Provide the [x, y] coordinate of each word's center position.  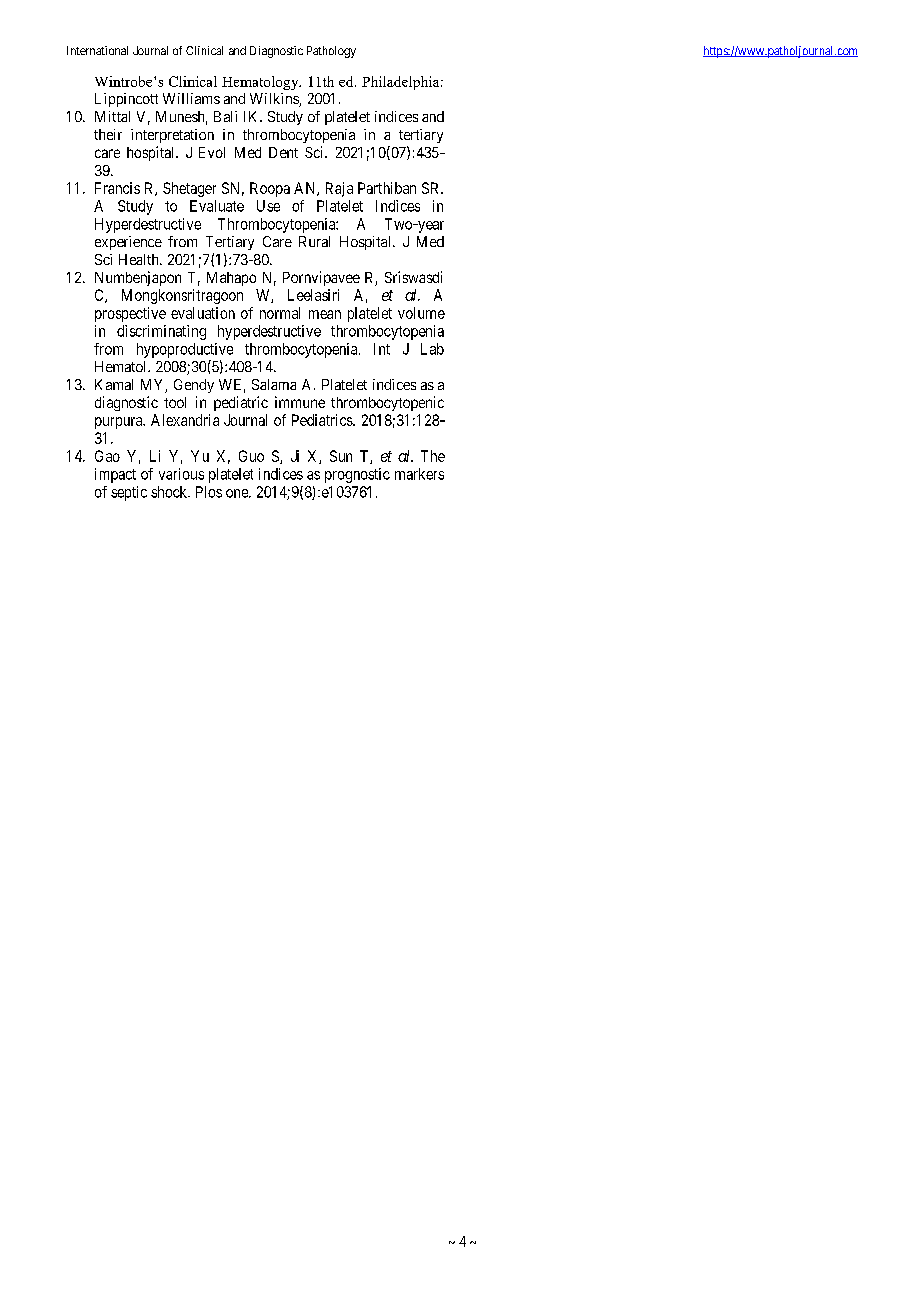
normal [280, 313]
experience [128, 243]
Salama [274, 384]
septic [129, 493]
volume [421, 313]
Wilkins [275, 100]
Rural [314, 241]
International [97, 50]
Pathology [331, 52]
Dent [283, 152]
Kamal [114, 384]
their [108, 134]
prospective [130, 314]
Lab [432, 349]
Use [268, 206]
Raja [339, 189]
